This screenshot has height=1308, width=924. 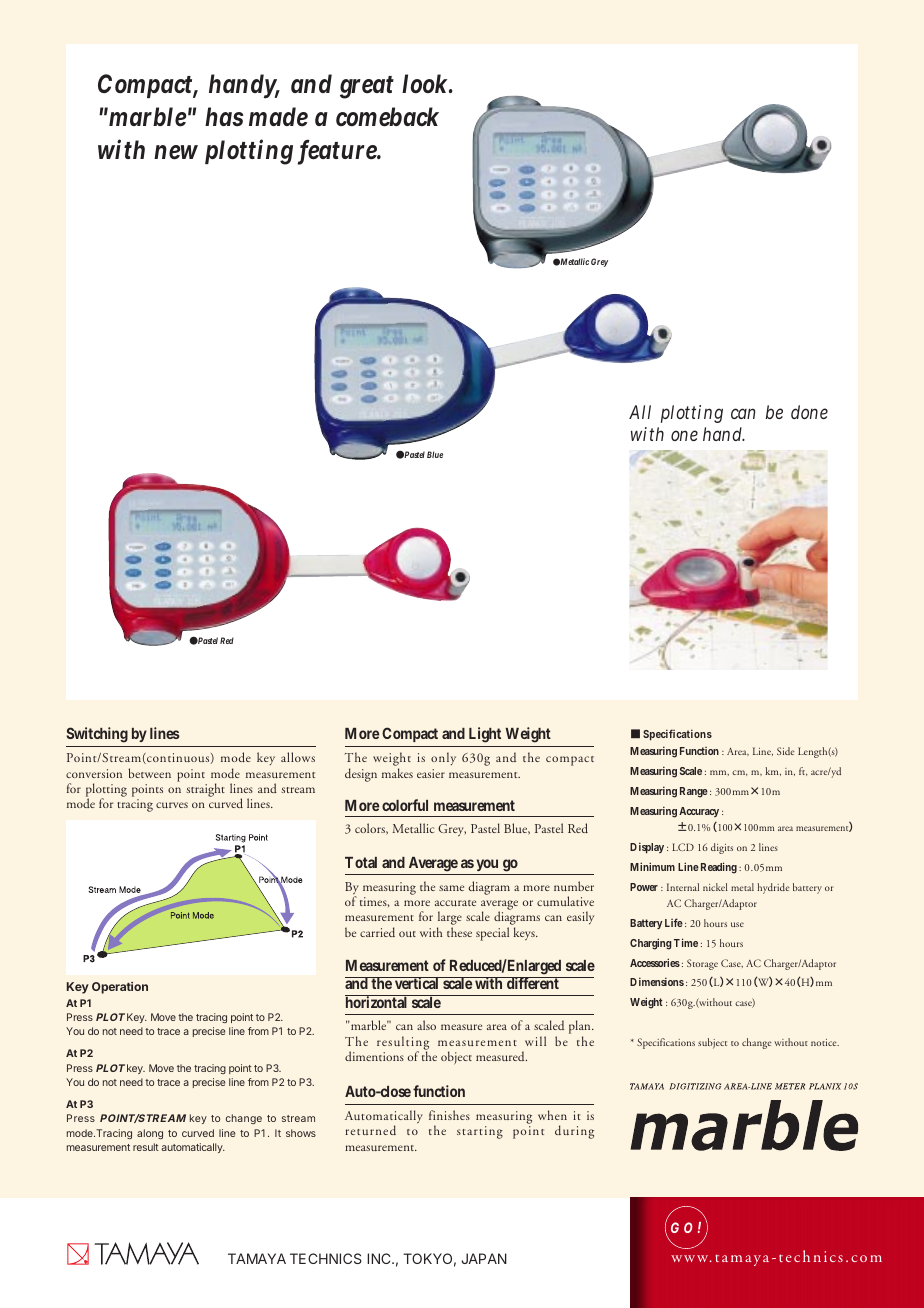 What do you see at coordinates (339, 150) in the screenshot?
I see `feature` at bounding box center [339, 150].
